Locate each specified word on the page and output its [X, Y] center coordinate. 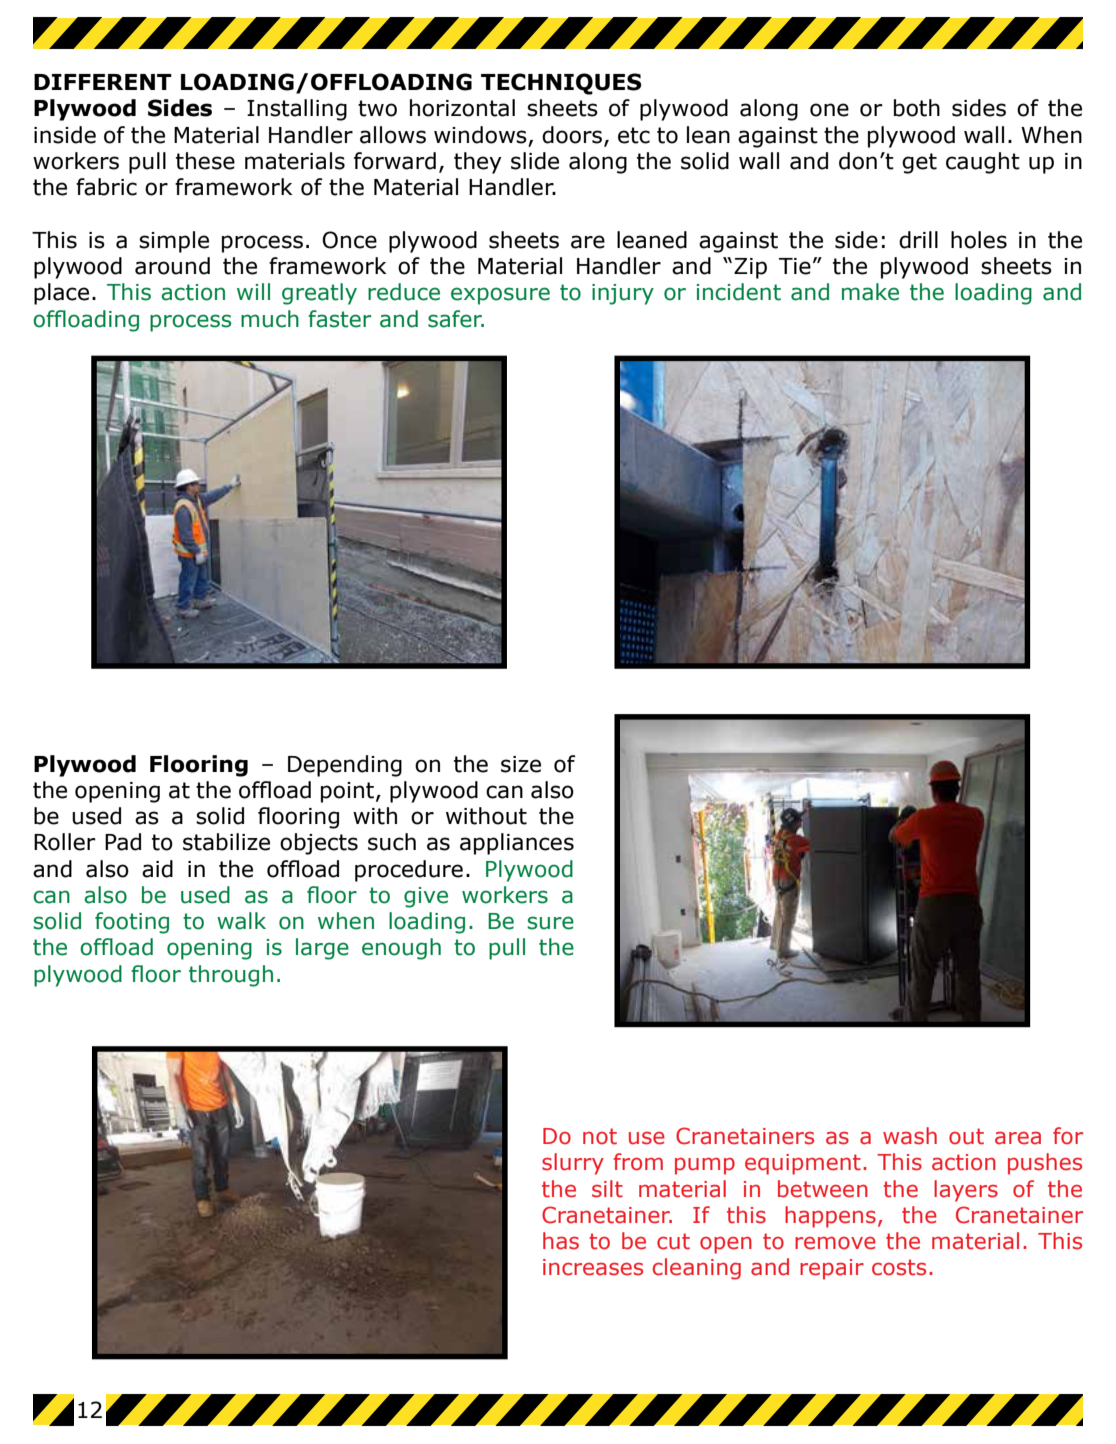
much [270, 319]
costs [899, 1267]
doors [572, 135]
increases [593, 1267]
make [870, 292]
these [205, 161]
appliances [517, 844]
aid [157, 869]
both [917, 108]
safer [456, 319]
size [521, 764]
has [561, 1241]
